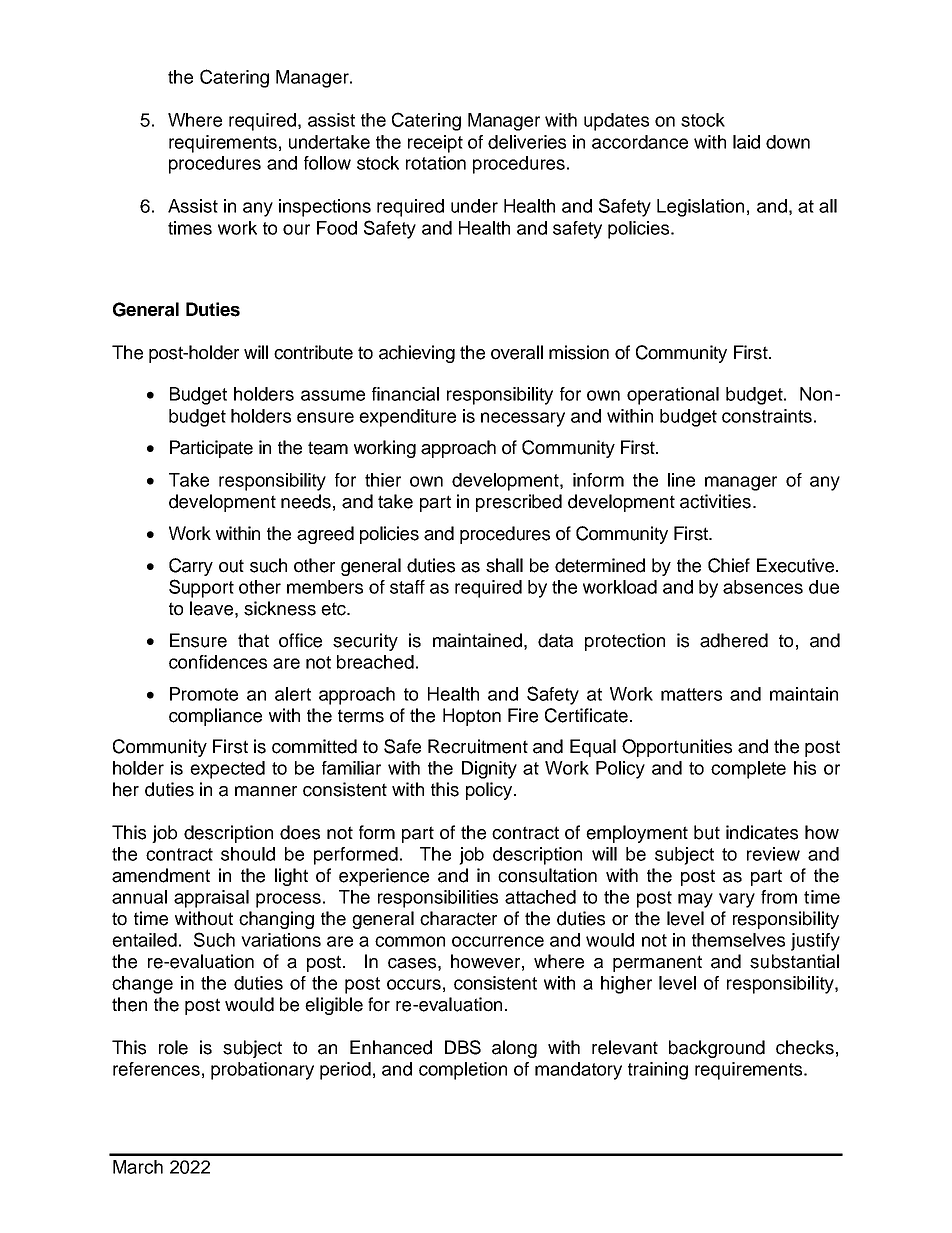  What do you see at coordinates (138, 1167) in the screenshot?
I see `March` at bounding box center [138, 1167].
